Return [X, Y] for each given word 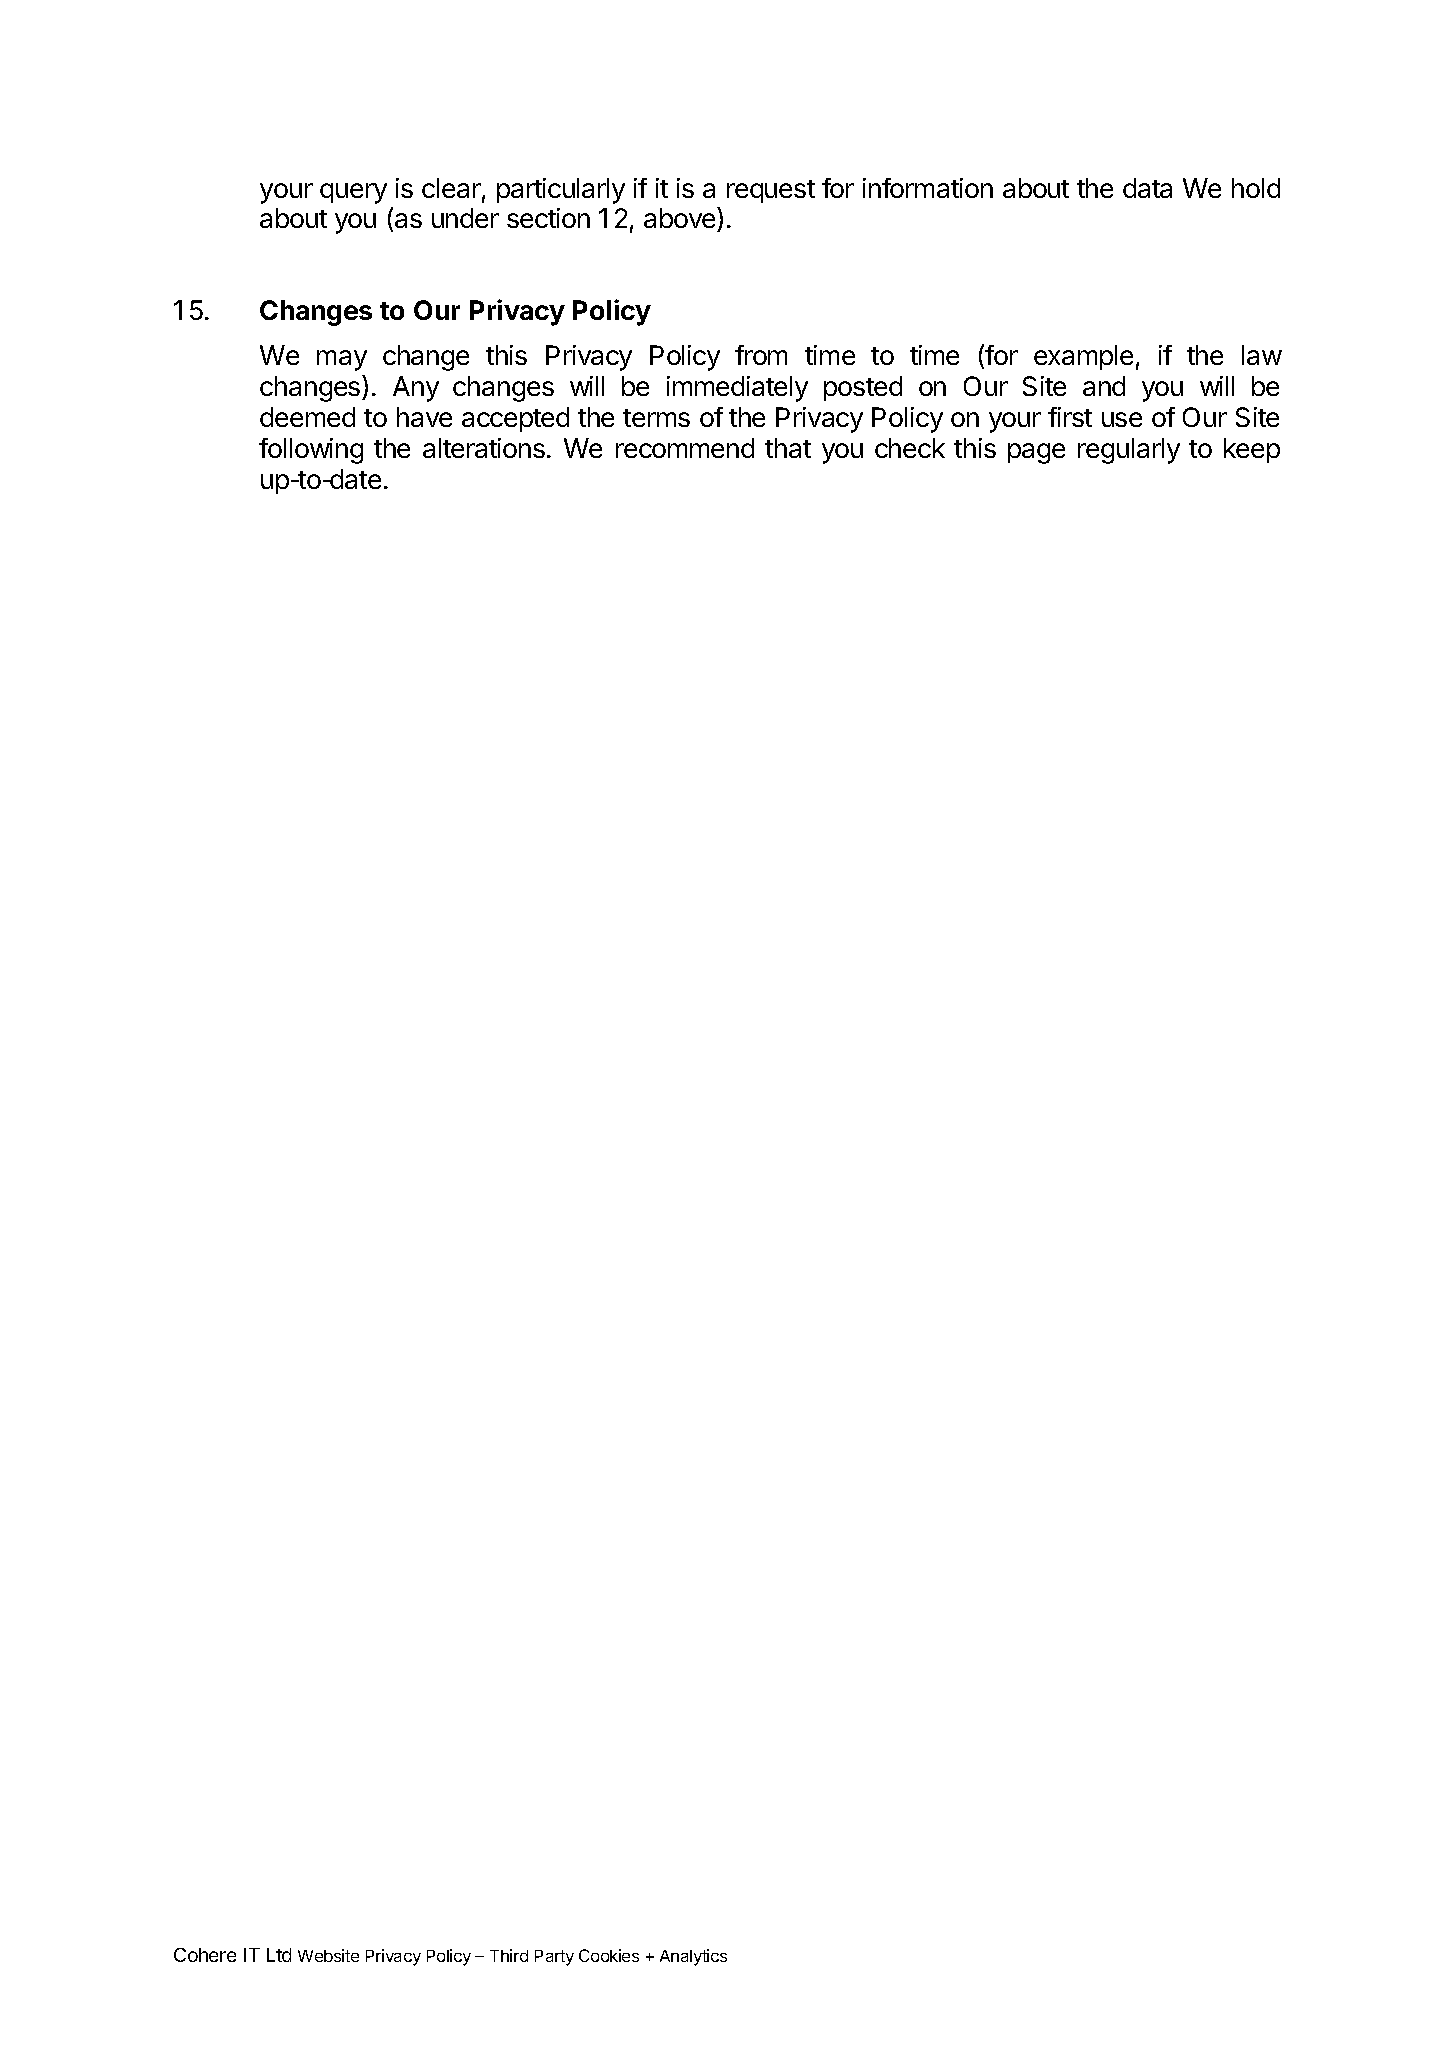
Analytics [693, 1957]
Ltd [279, 1955]
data [1147, 188]
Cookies [609, 1955]
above [681, 219]
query [353, 193]
